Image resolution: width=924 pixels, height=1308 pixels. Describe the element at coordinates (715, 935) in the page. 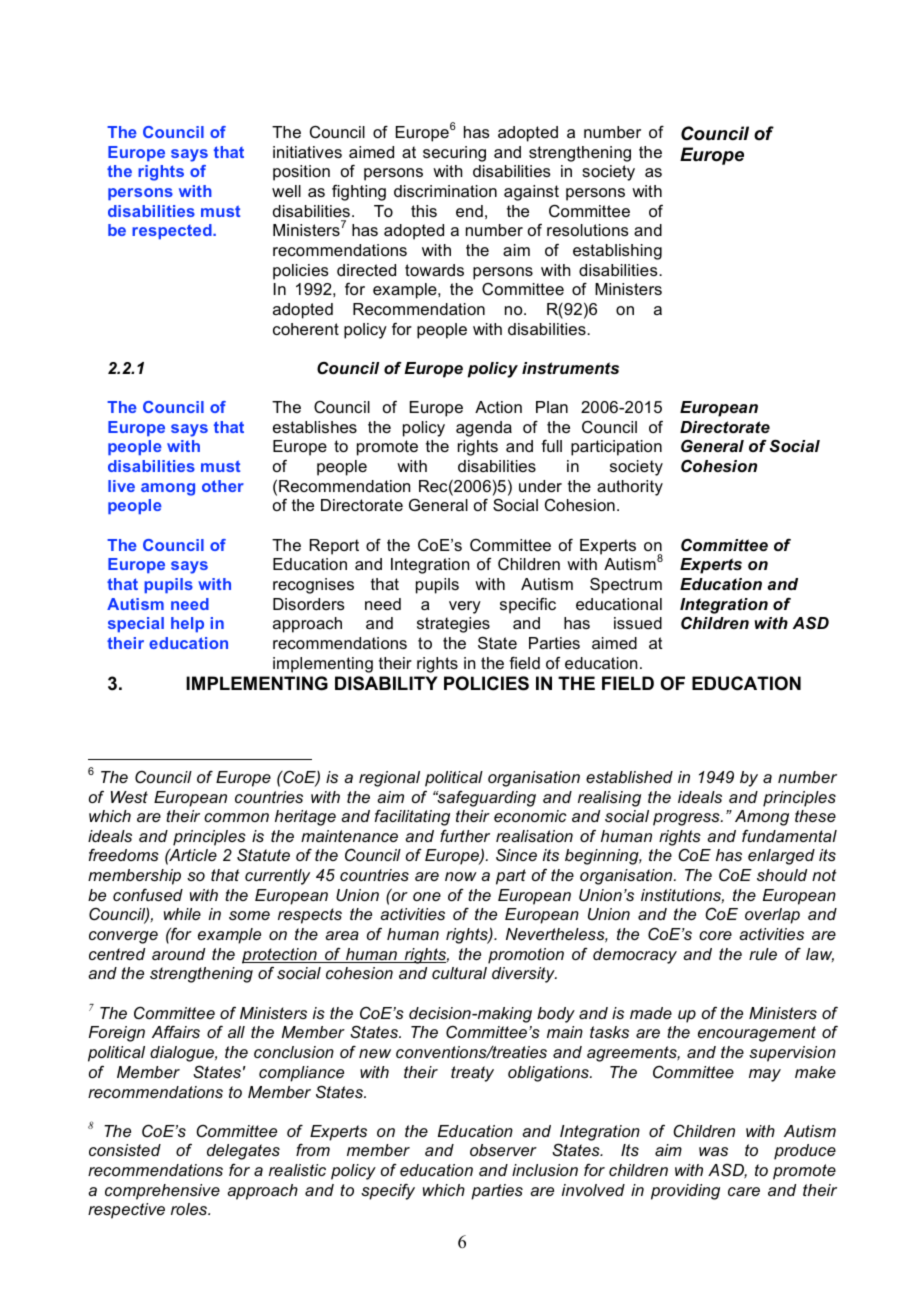

I see `core` at that location.
